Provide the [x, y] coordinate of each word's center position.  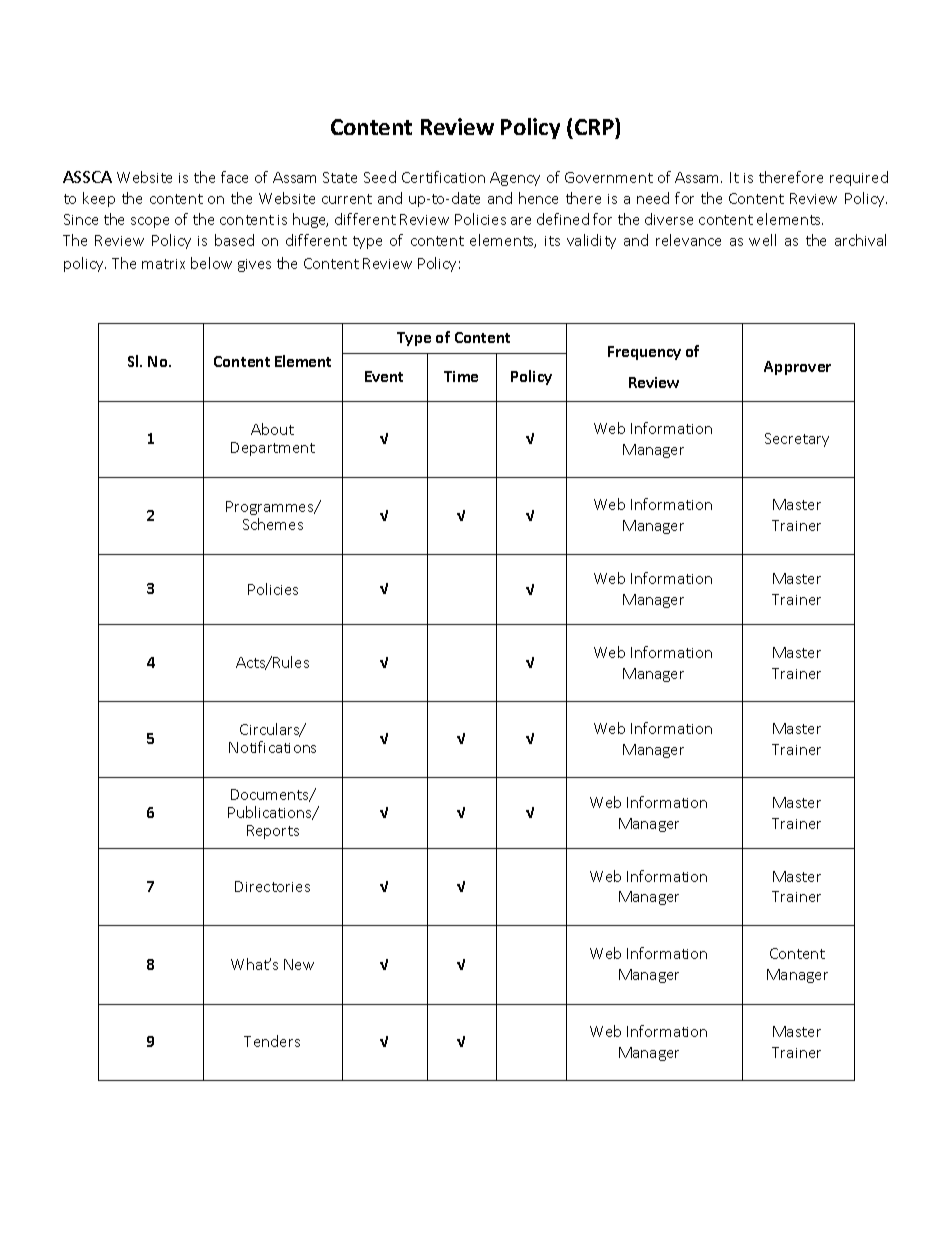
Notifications [272, 747]
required [859, 178]
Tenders [272, 1041]
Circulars [271, 730]
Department [273, 449]
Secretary [797, 440]
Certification [443, 177]
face [234, 177]
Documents [271, 795]
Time [461, 376]
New [299, 964]
